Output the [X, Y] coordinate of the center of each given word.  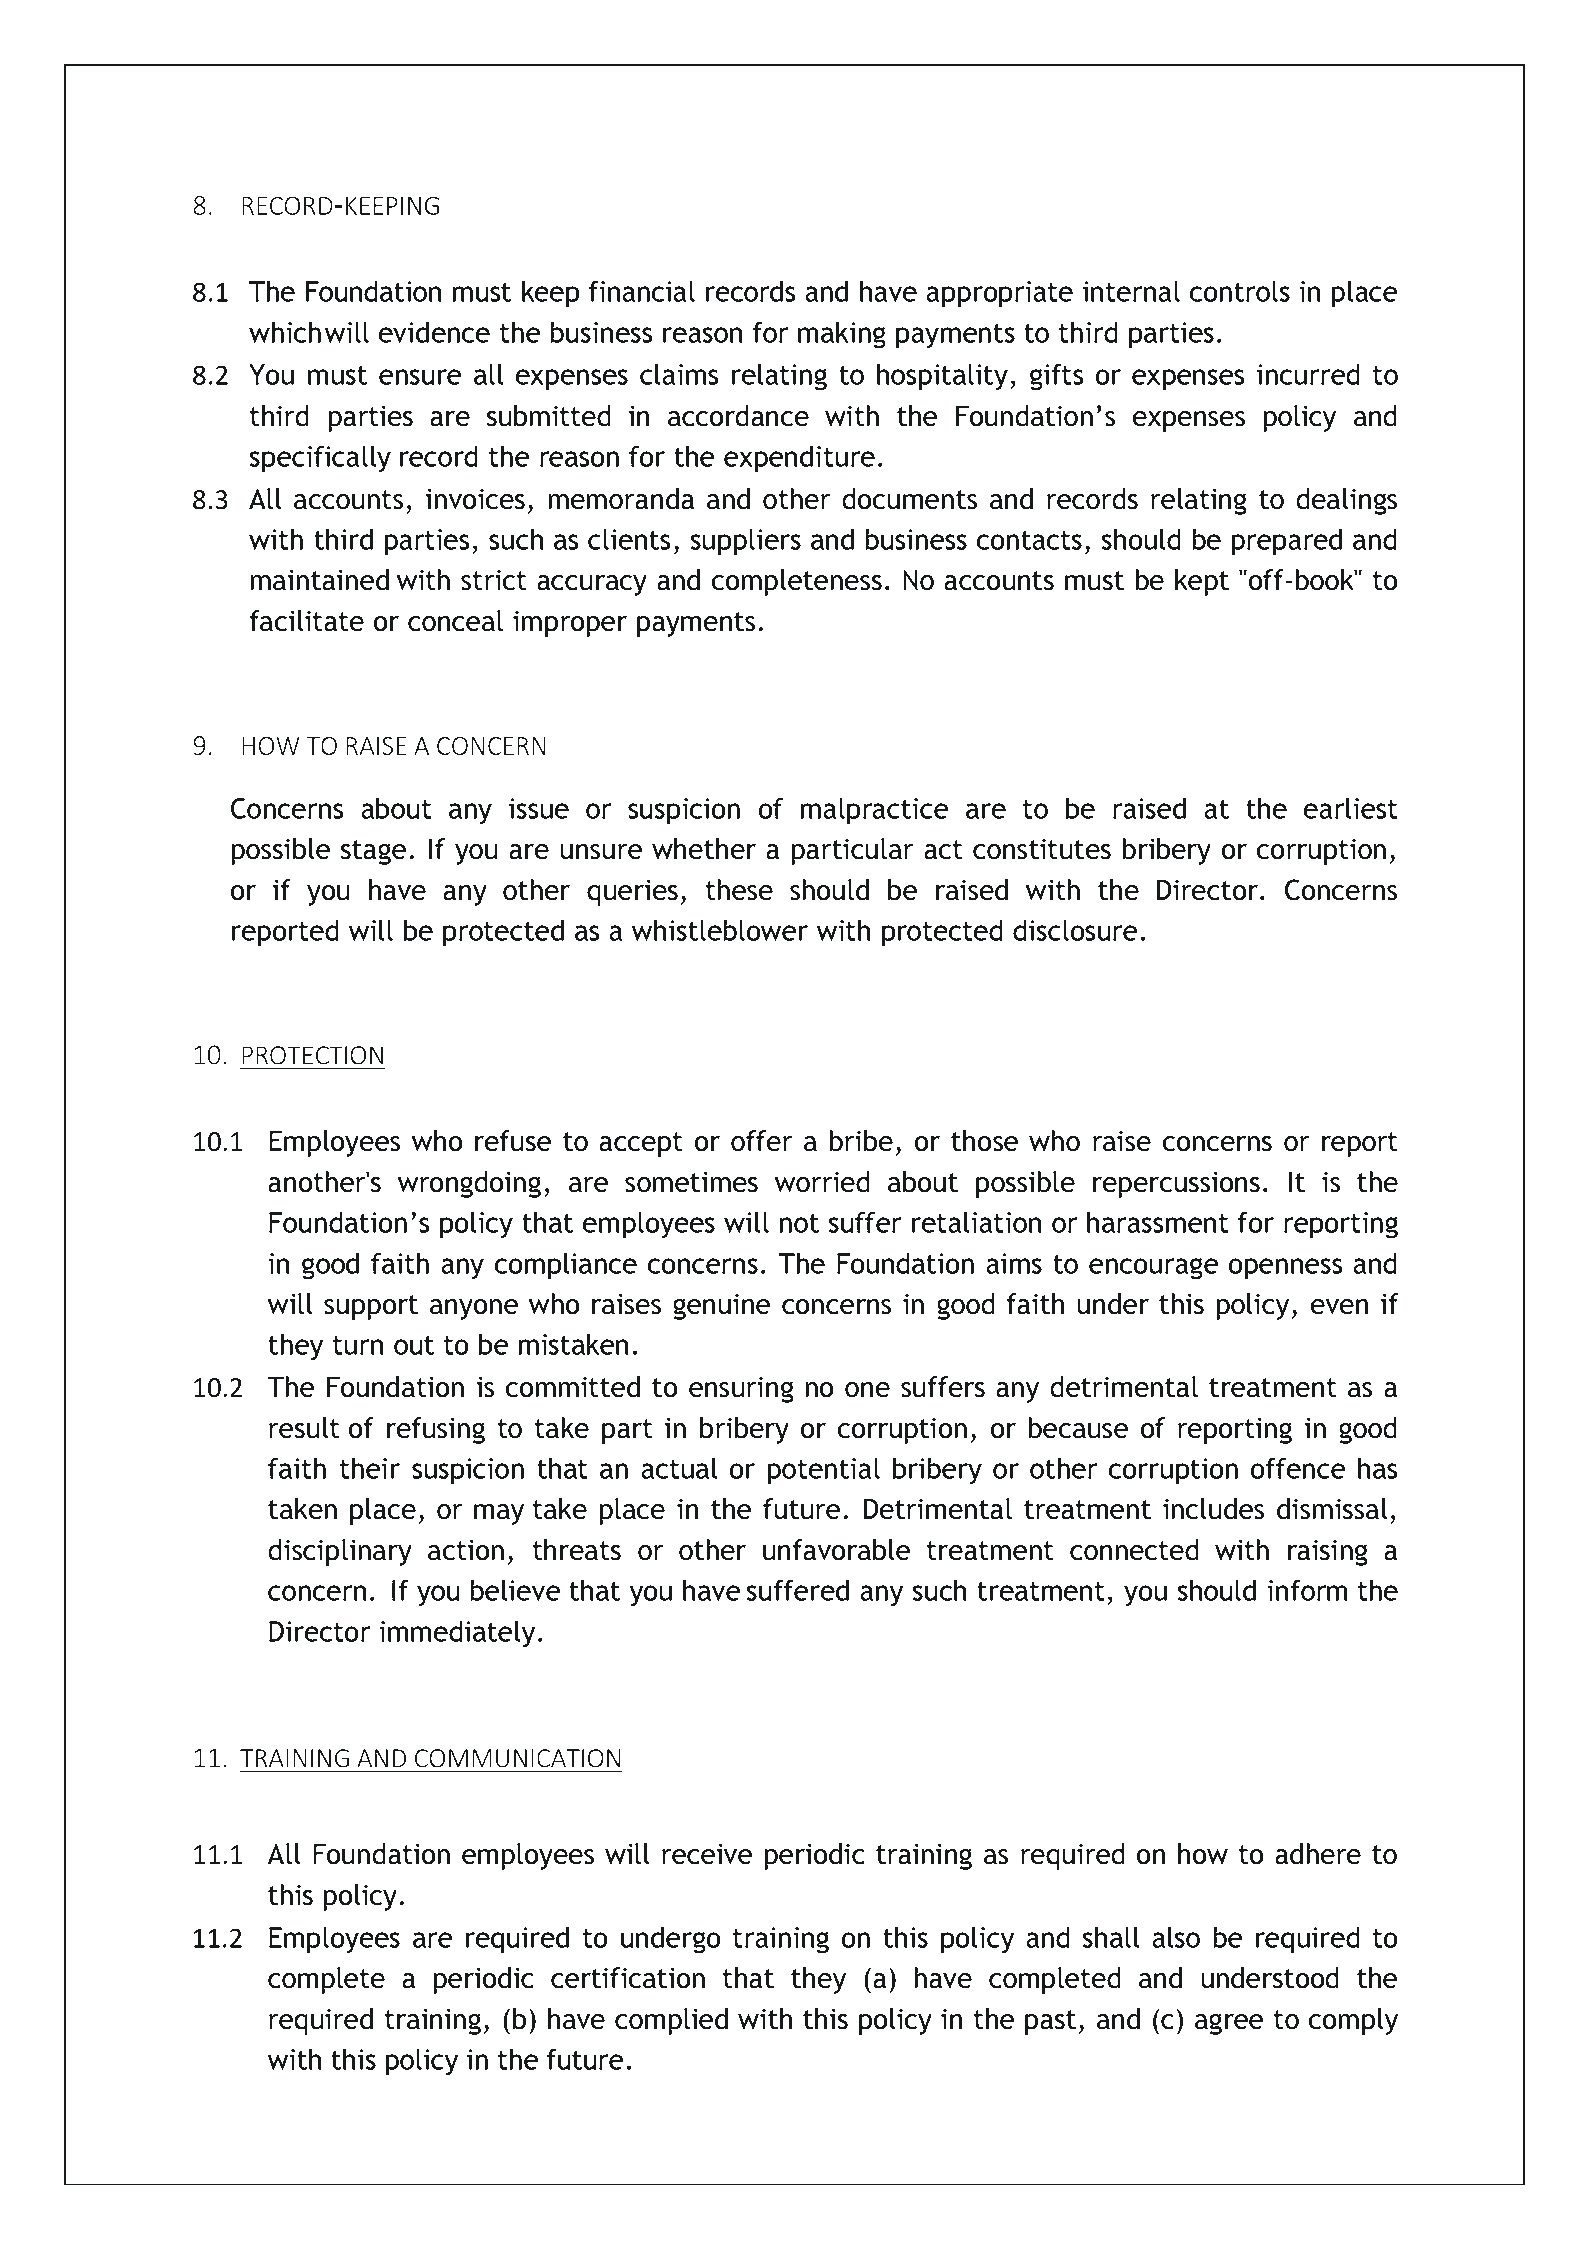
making [842, 335]
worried [822, 1182]
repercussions [1176, 1184]
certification [628, 1978]
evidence [434, 332]
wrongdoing [469, 1184]
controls [1240, 291]
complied [671, 2021]
